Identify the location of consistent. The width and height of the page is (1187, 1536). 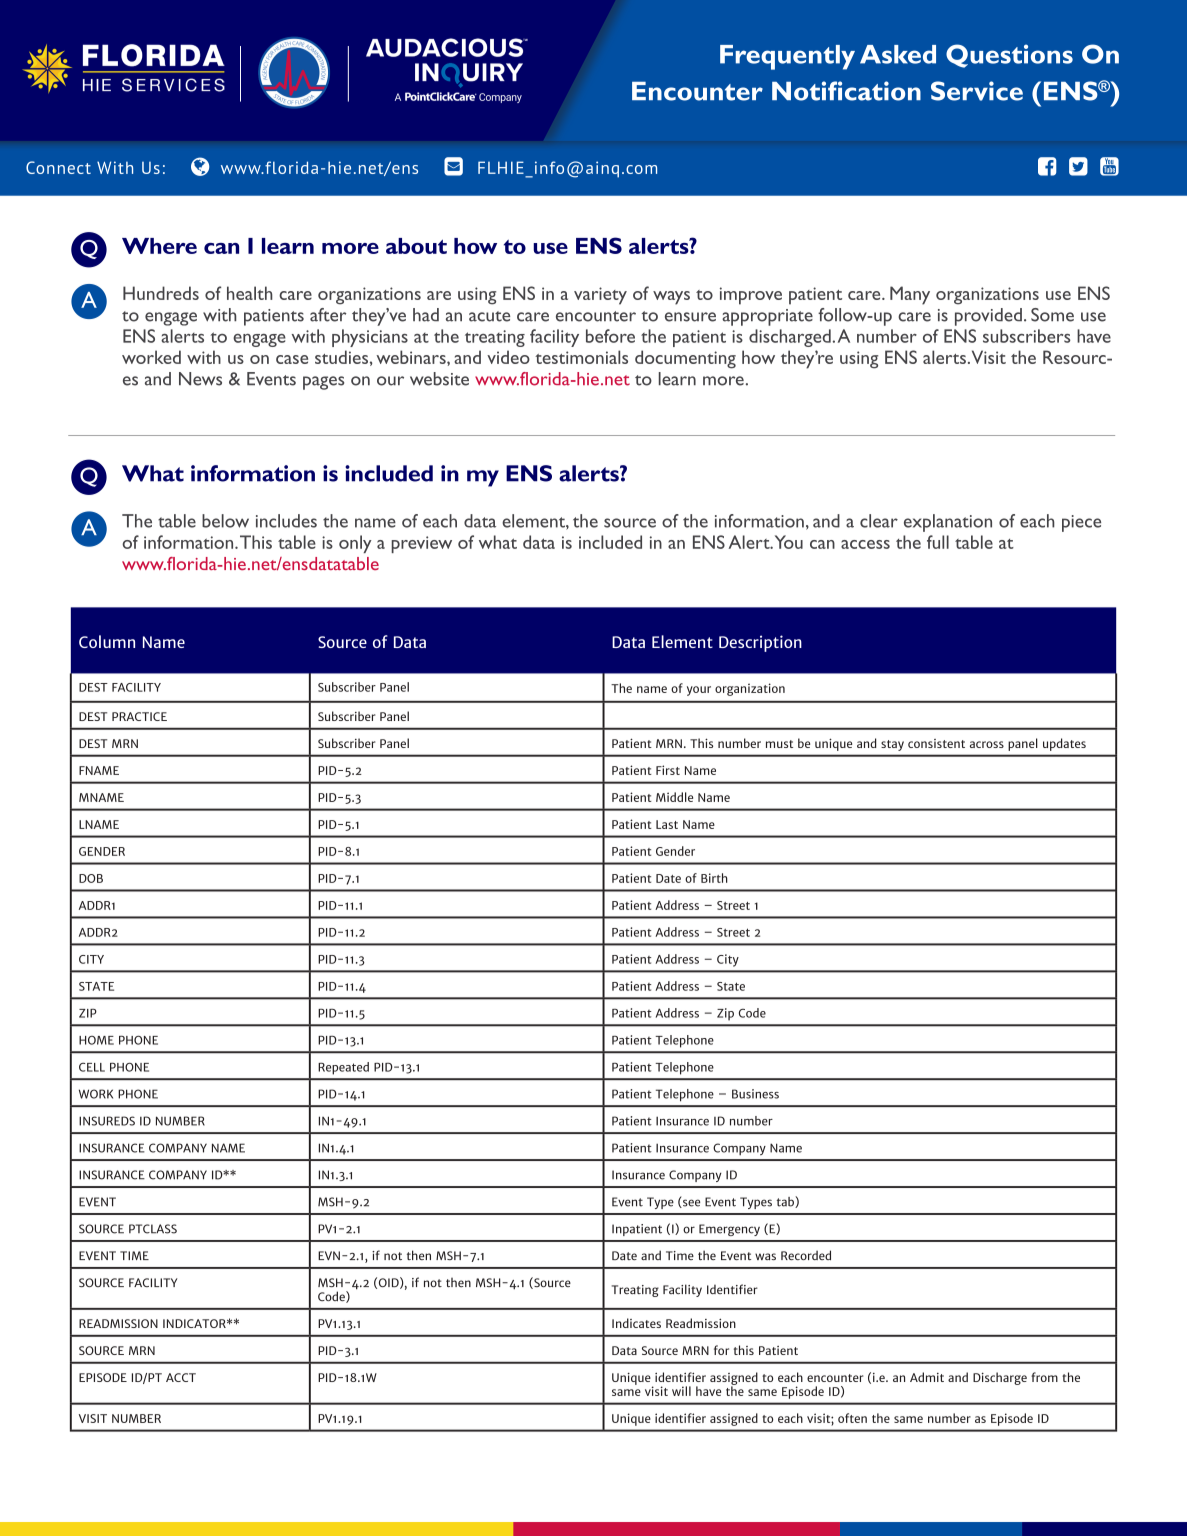
(936, 743).
